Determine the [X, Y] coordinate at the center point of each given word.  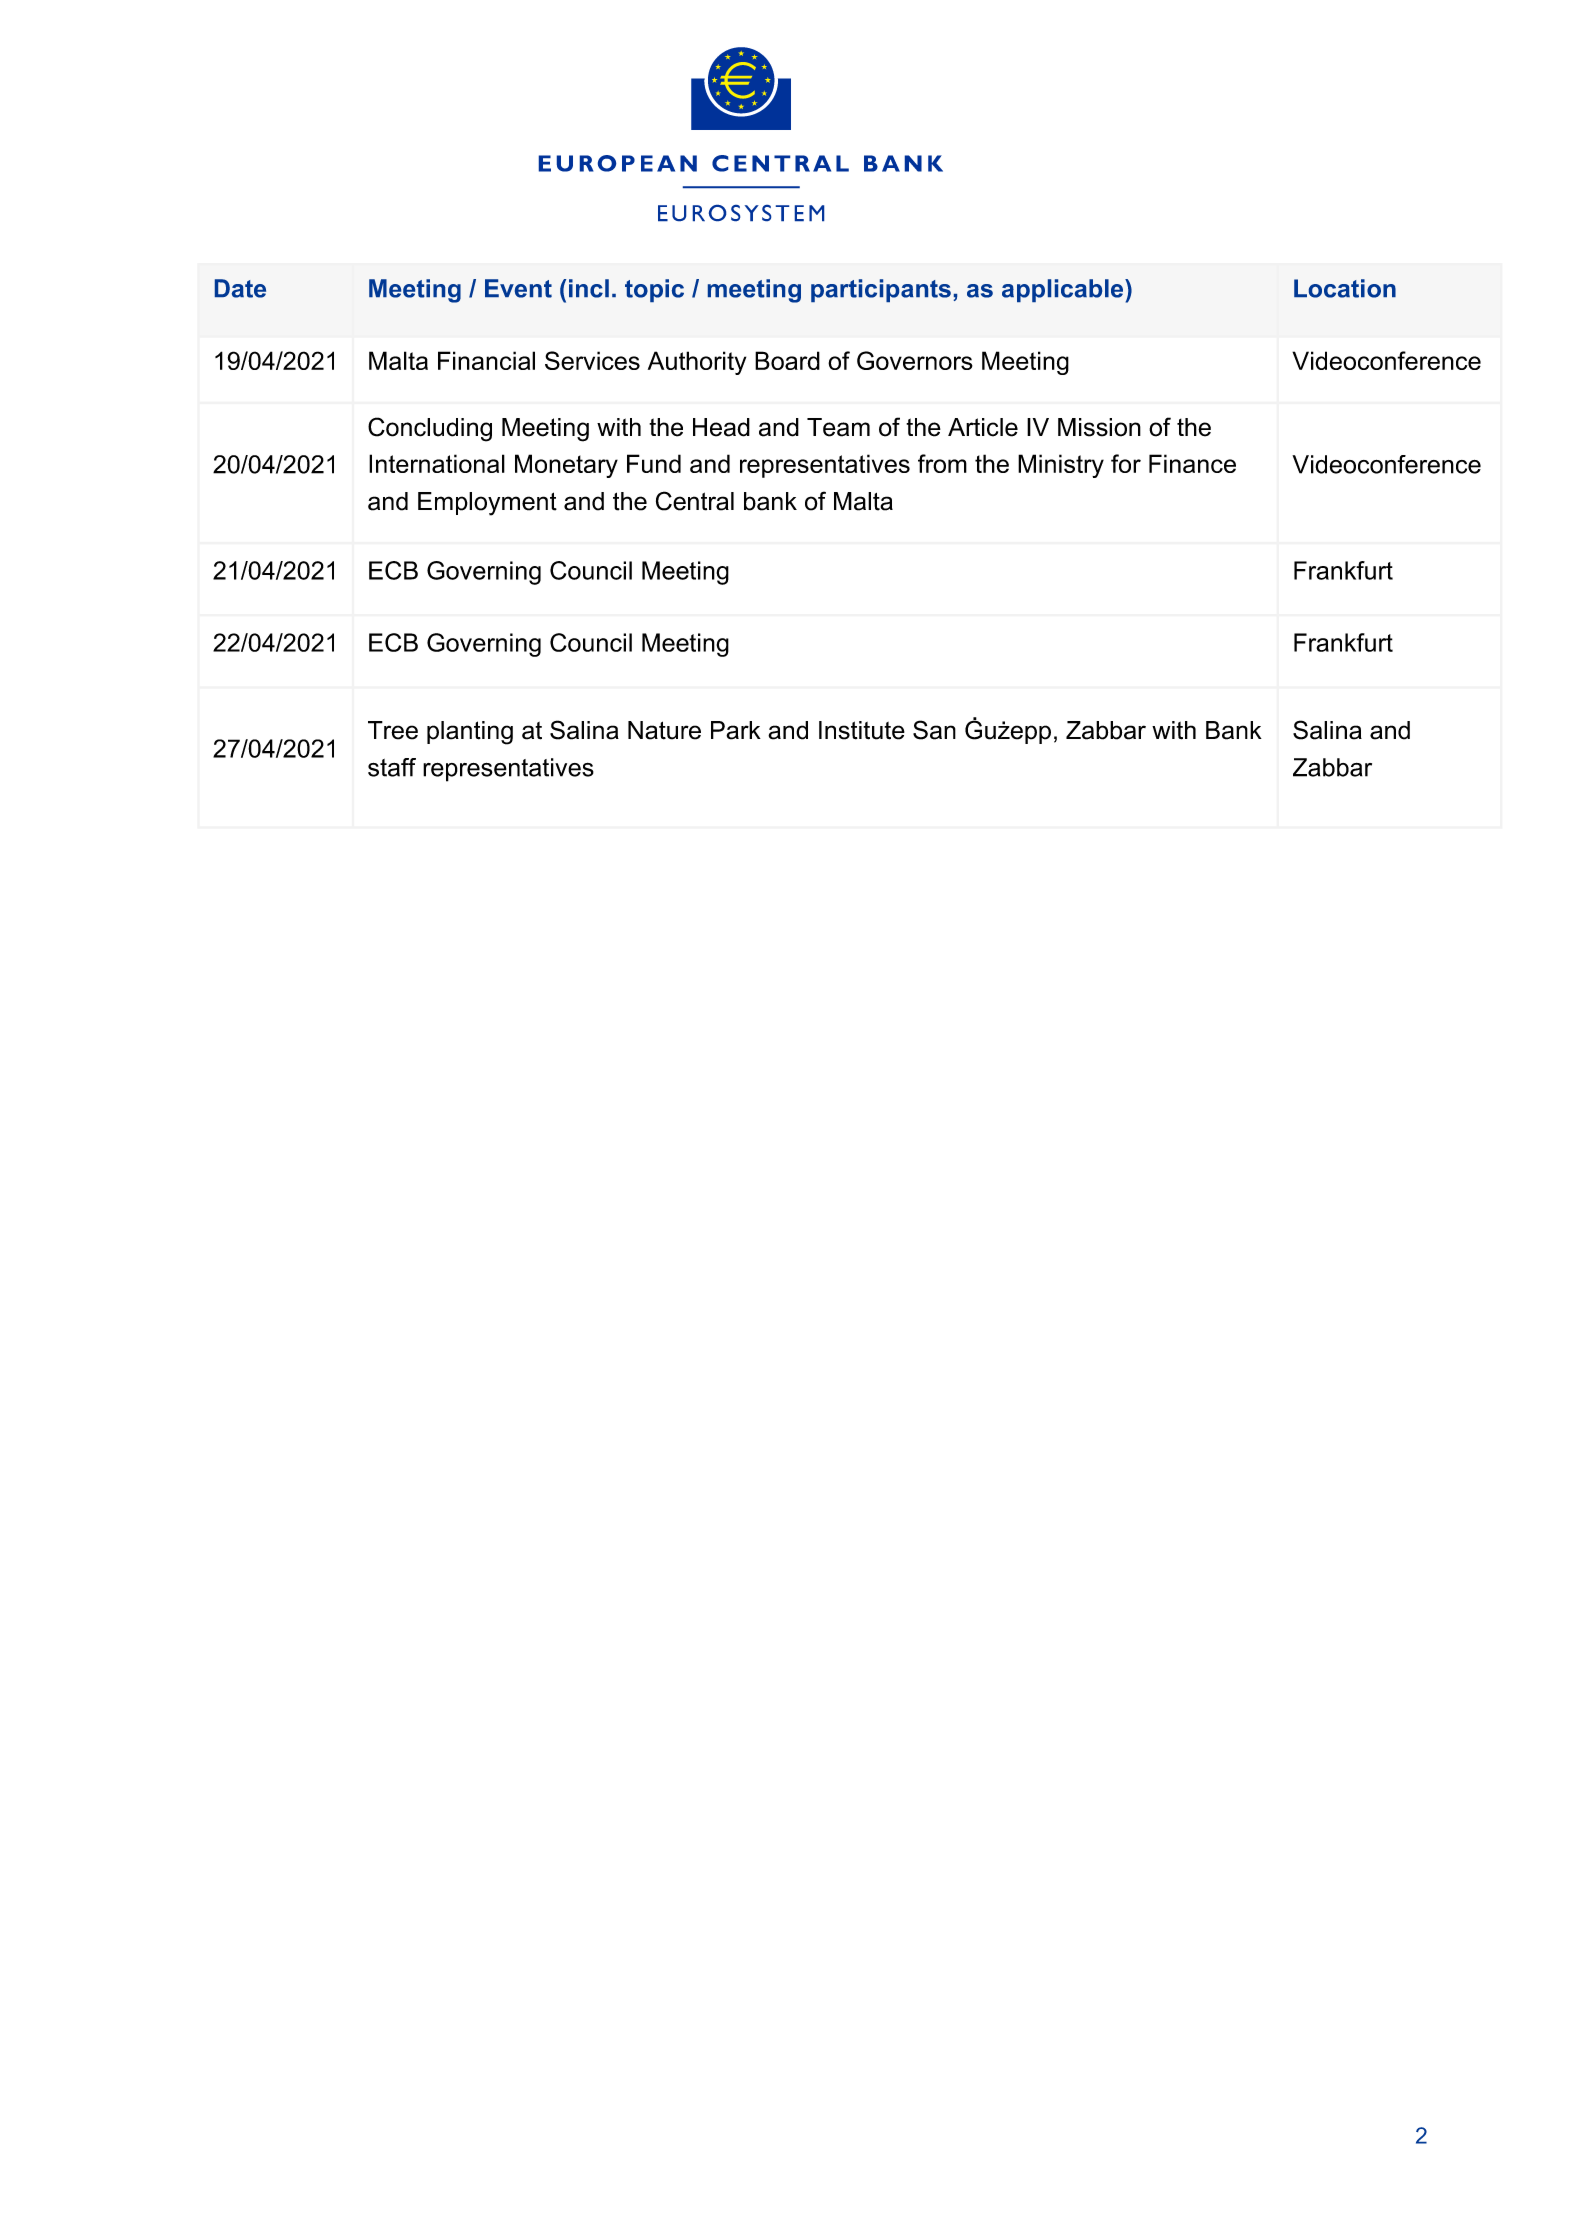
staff [392, 767]
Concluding [430, 429]
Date [240, 288]
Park [736, 730]
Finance [1192, 463]
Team [838, 427]
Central [695, 501]
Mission [1099, 427]
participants [881, 290]
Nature [664, 730]
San [934, 730]
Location [1345, 288]
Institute [862, 730]
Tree [393, 730]
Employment [487, 504]
